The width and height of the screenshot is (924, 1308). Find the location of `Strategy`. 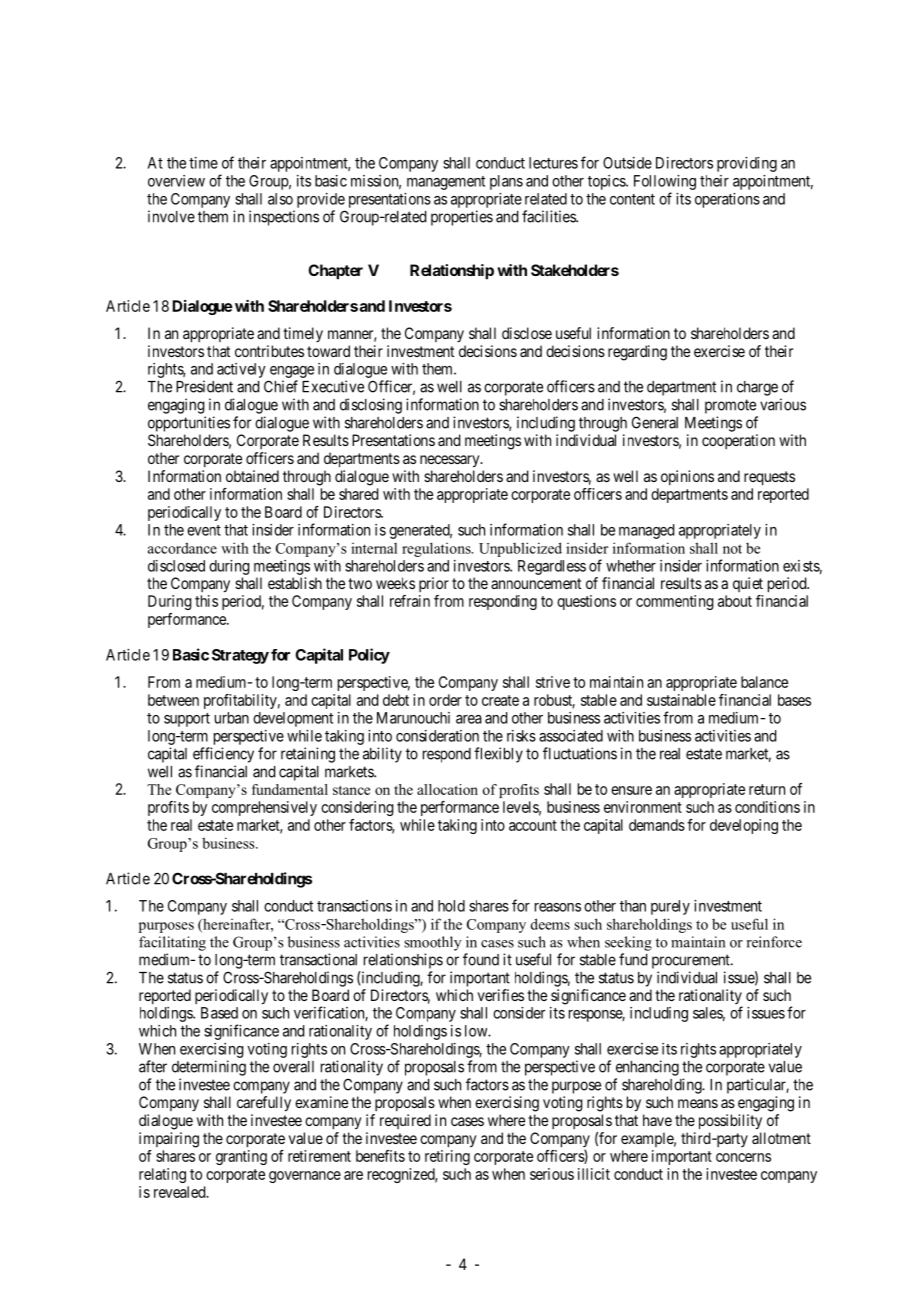

Strategy is located at coordinates (240, 656).
